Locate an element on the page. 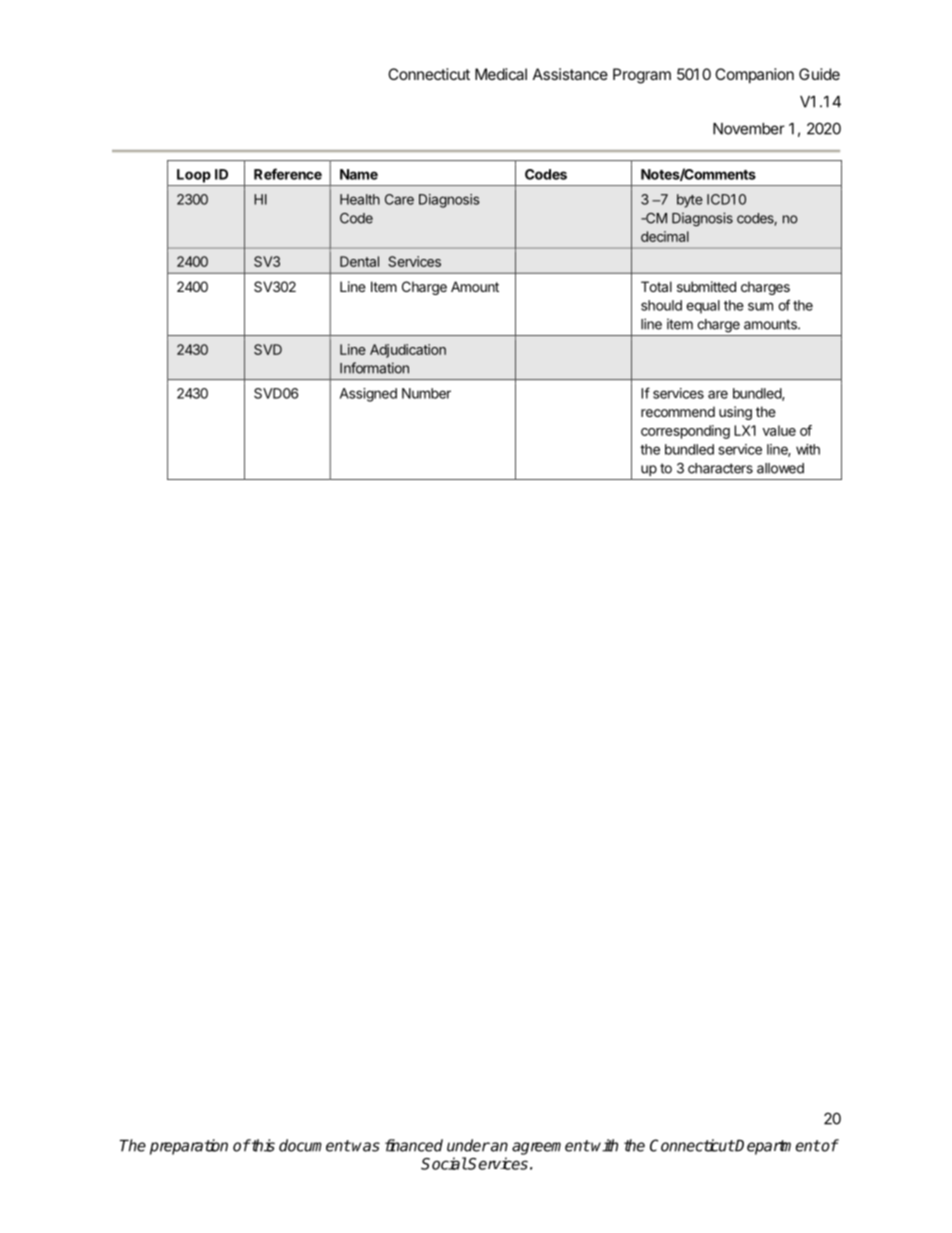 The width and height of the page is (952, 1233). allowed is located at coordinates (780, 468).
